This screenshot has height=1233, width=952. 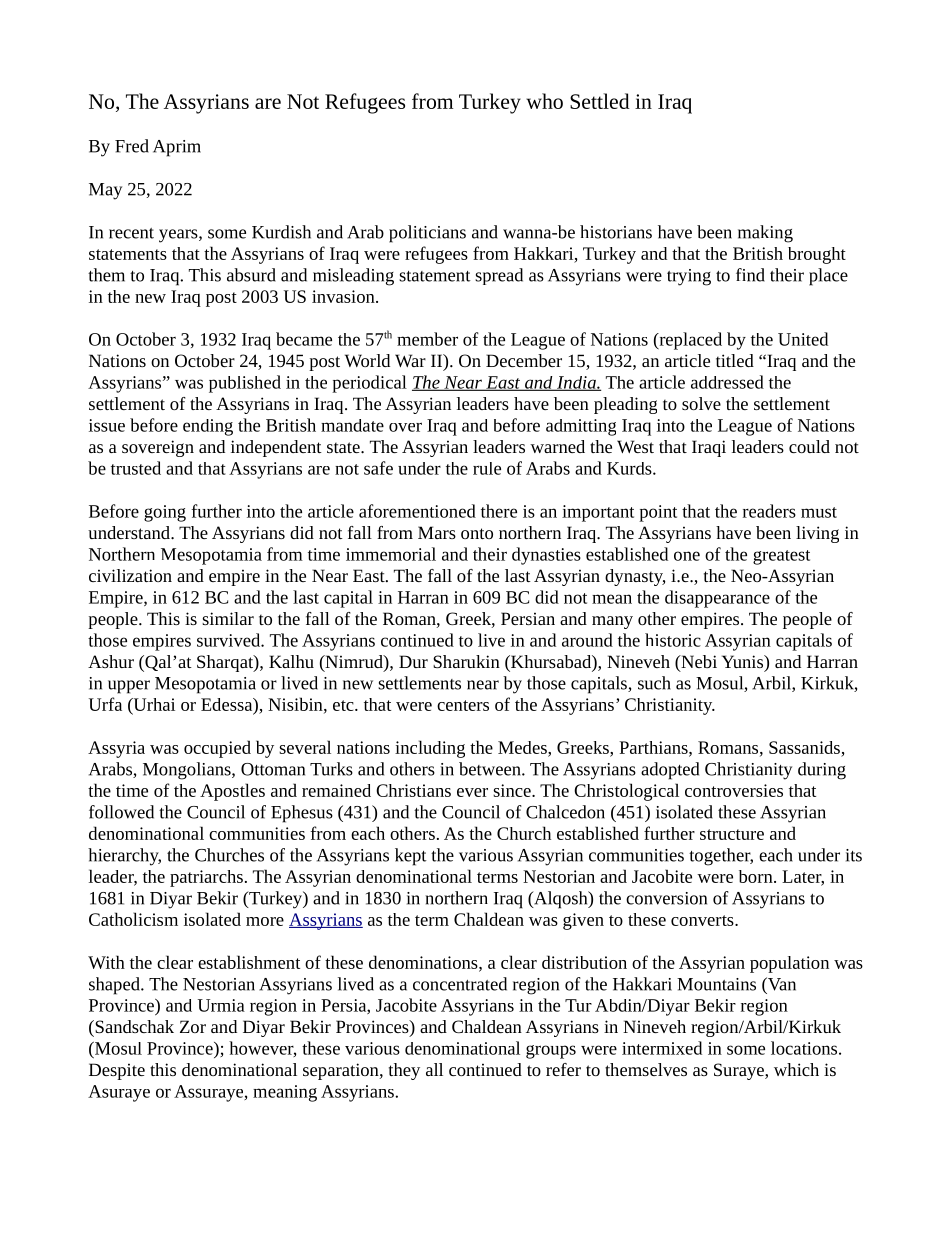 I want to click on Medes, so click(x=523, y=747).
